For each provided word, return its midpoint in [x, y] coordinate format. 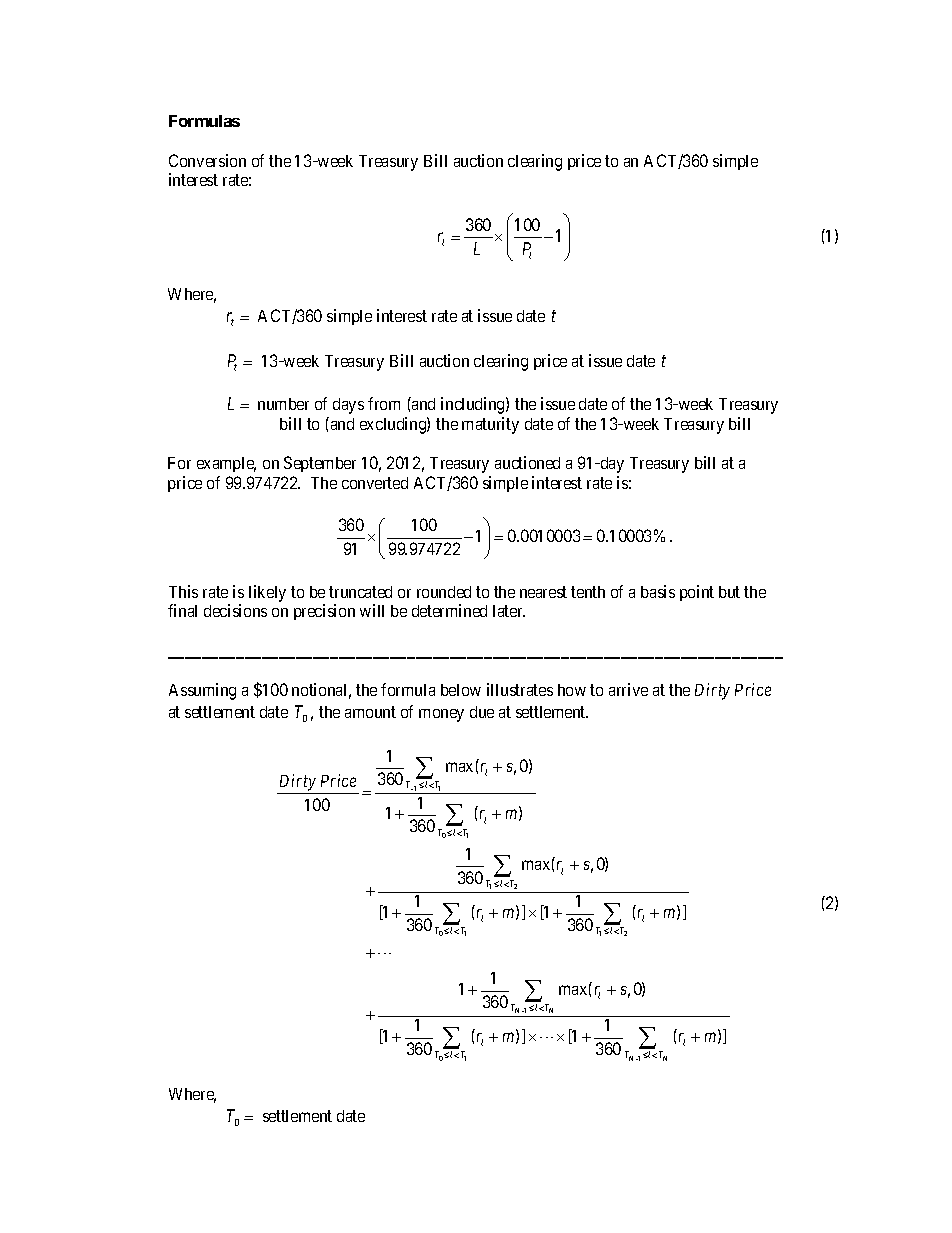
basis [658, 591]
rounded [444, 592]
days [348, 406]
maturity [490, 425]
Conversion [207, 160]
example [226, 464]
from [384, 403]
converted [375, 483]
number [283, 404]
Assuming [202, 691]
